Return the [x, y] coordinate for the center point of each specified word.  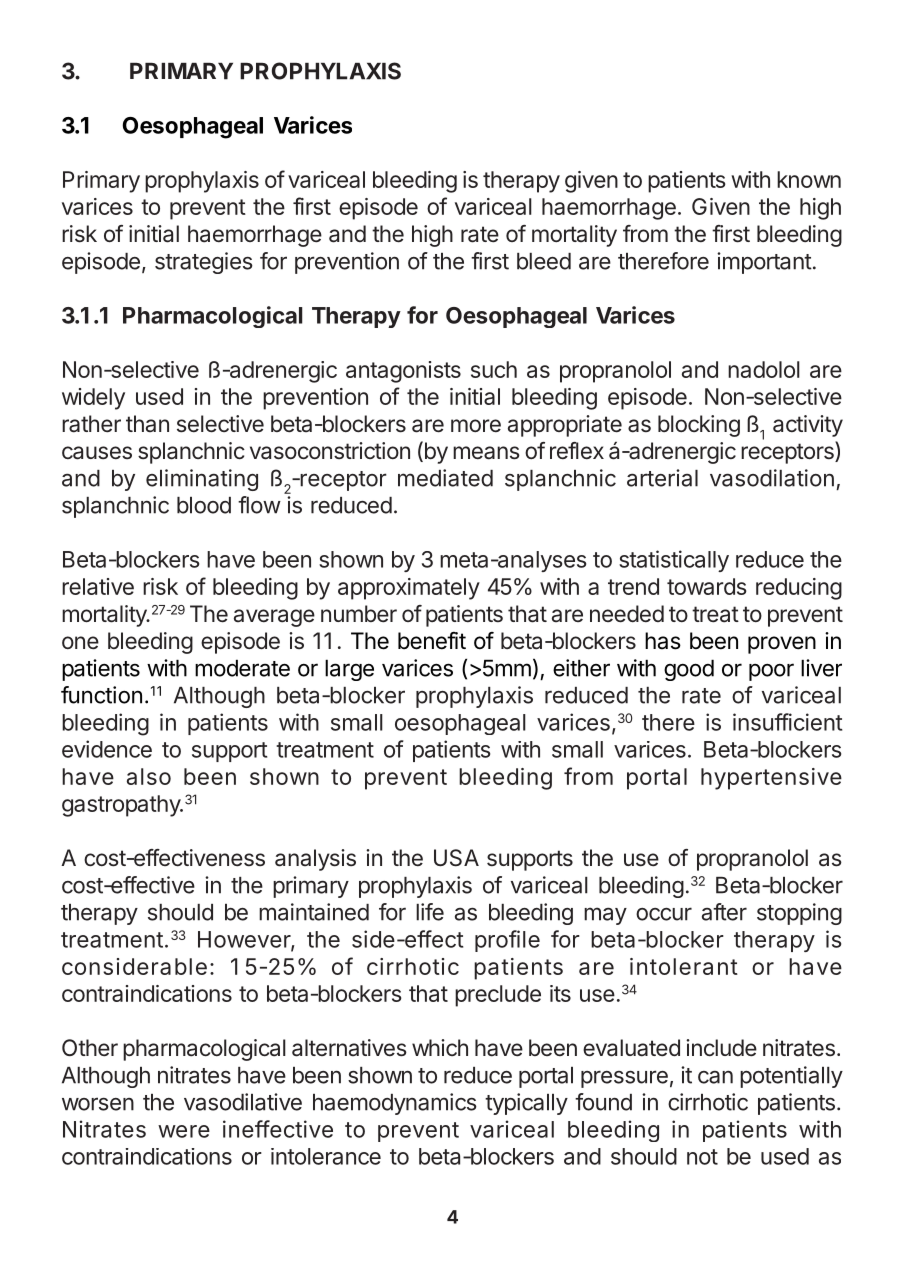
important [764, 263]
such [494, 369]
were [184, 1131]
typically [526, 1104]
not [702, 1157]
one [80, 643]
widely [93, 399]
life [430, 912]
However [245, 940]
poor [771, 672]
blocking [699, 426]
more [476, 425]
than [147, 423]
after [724, 912]
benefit [432, 641]
